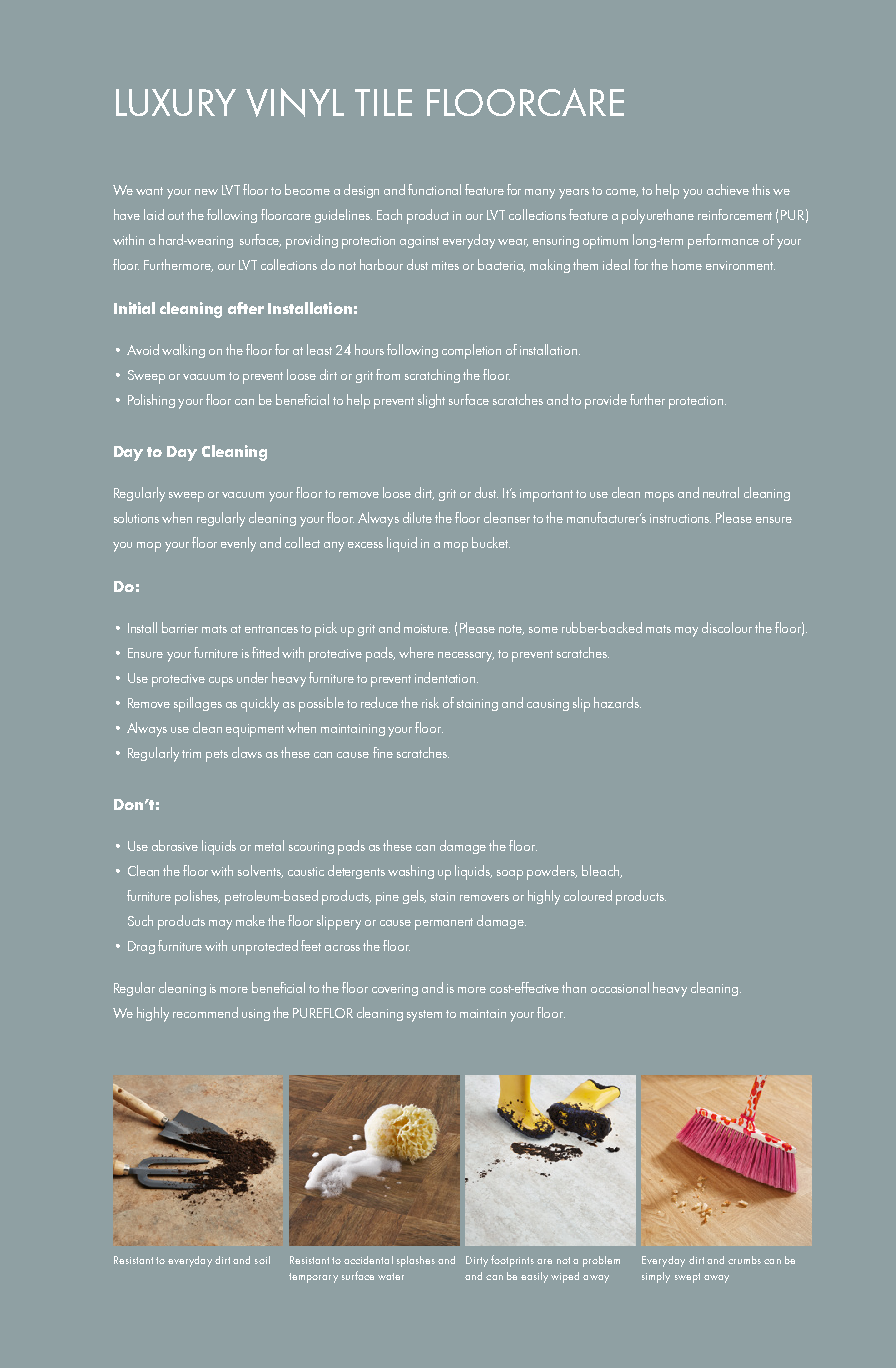 Image resolution: width=896 pixels, height=1368 pixels. Describe the element at coordinates (238, 544) in the page. I see `evenly` at that location.
